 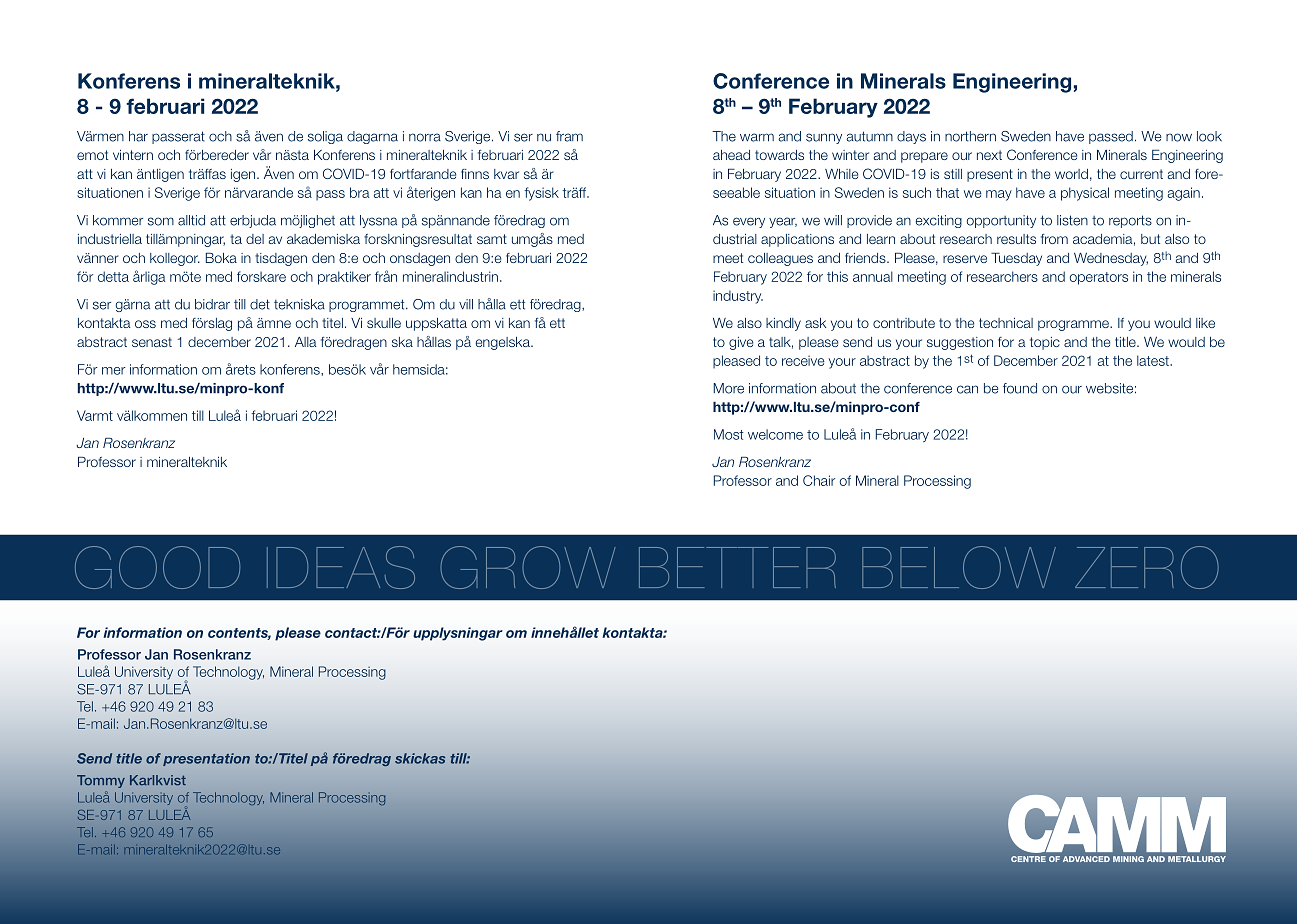 What do you see at coordinates (1020, 388) in the page?
I see `found` at bounding box center [1020, 388].
